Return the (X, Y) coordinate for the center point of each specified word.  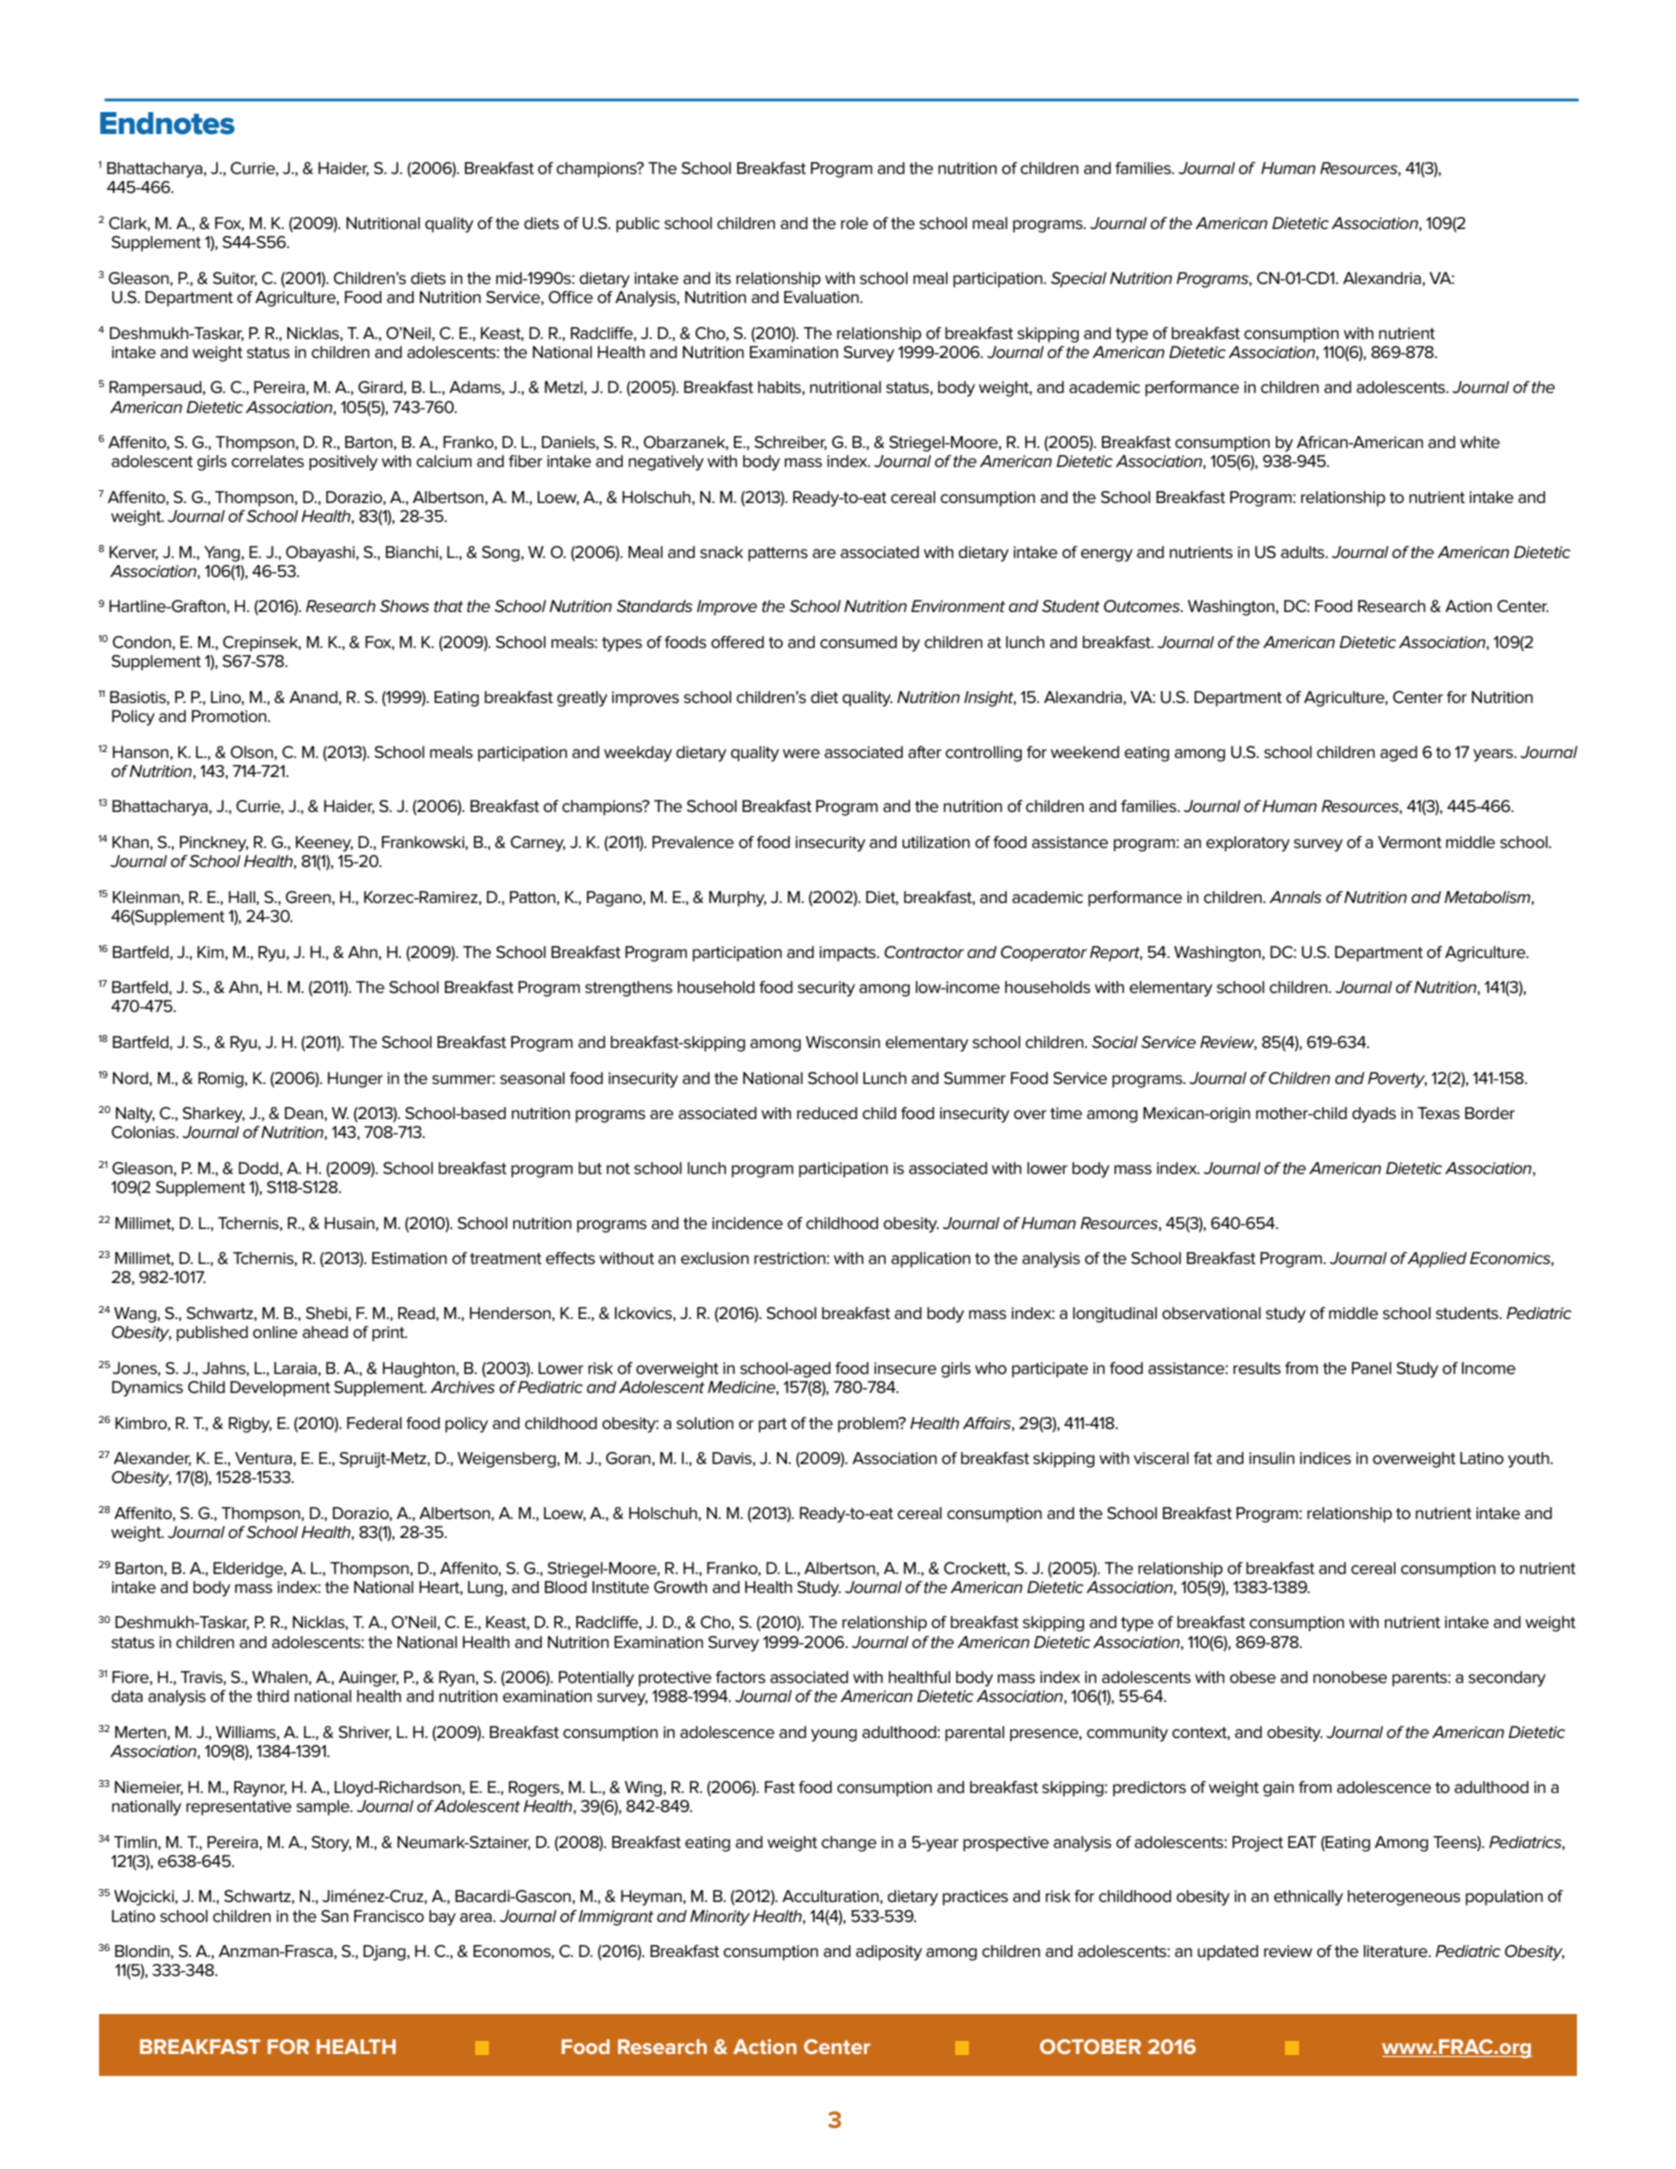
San (335, 1916)
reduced (827, 1113)
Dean (305, 1113)
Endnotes (167, 123)
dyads (1374, 1115)
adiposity (889, 1953)
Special (1079, 280)
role (854, 223)
